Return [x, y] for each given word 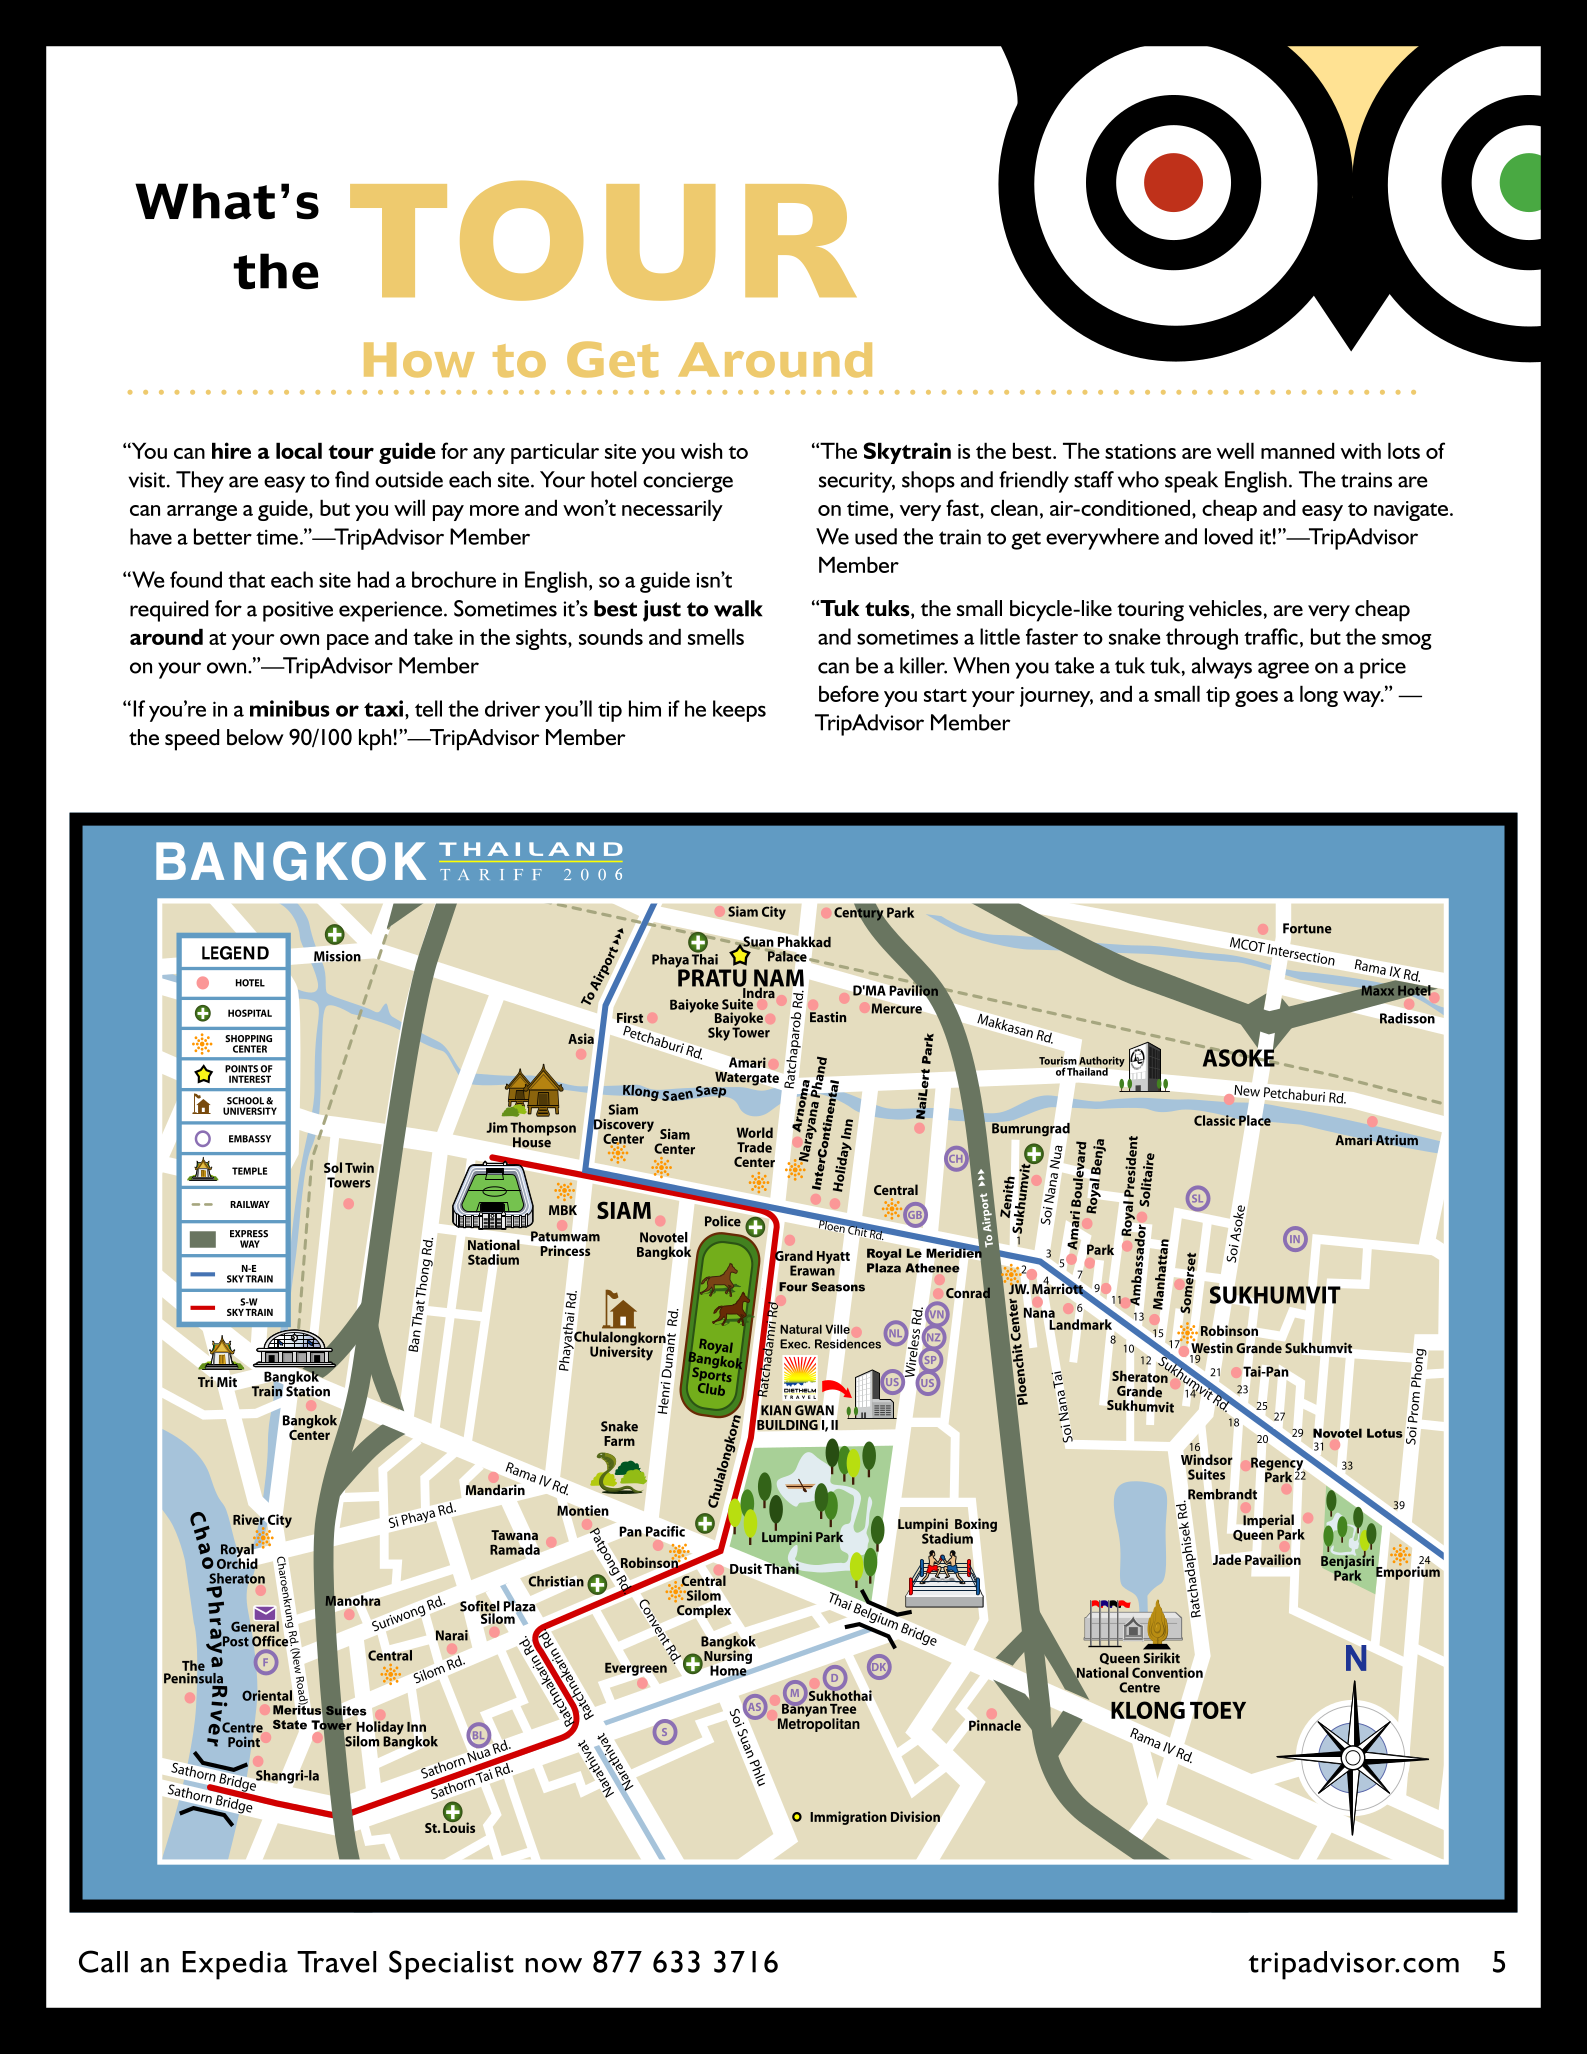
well [1235, 450]
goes [1256, 699]
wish [701, 450]
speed [192, 740]
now [553, 1965]
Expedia [235, 1965]
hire [231, 450]
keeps [739, 711]
